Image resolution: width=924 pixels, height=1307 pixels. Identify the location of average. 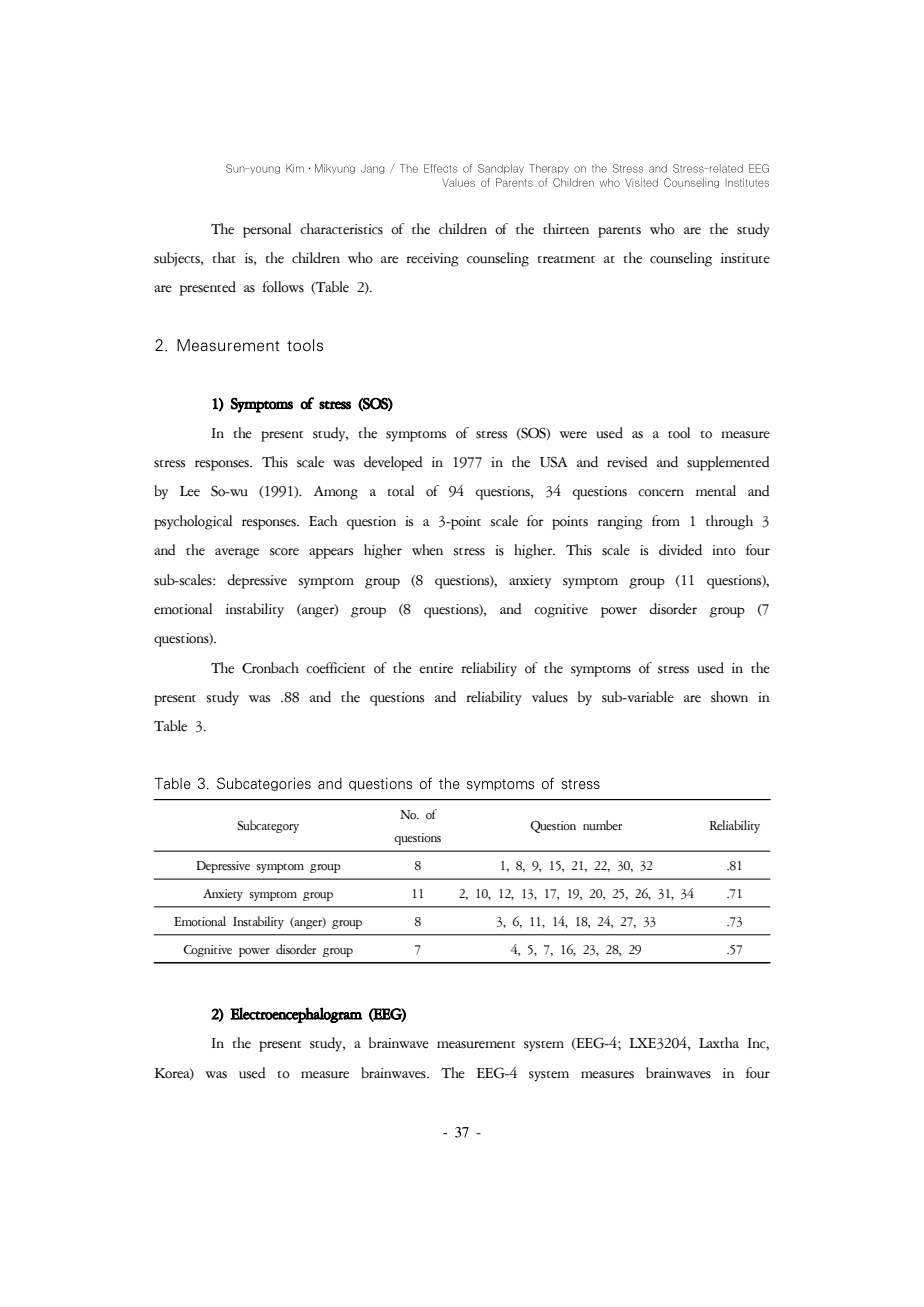
(237, 553).
